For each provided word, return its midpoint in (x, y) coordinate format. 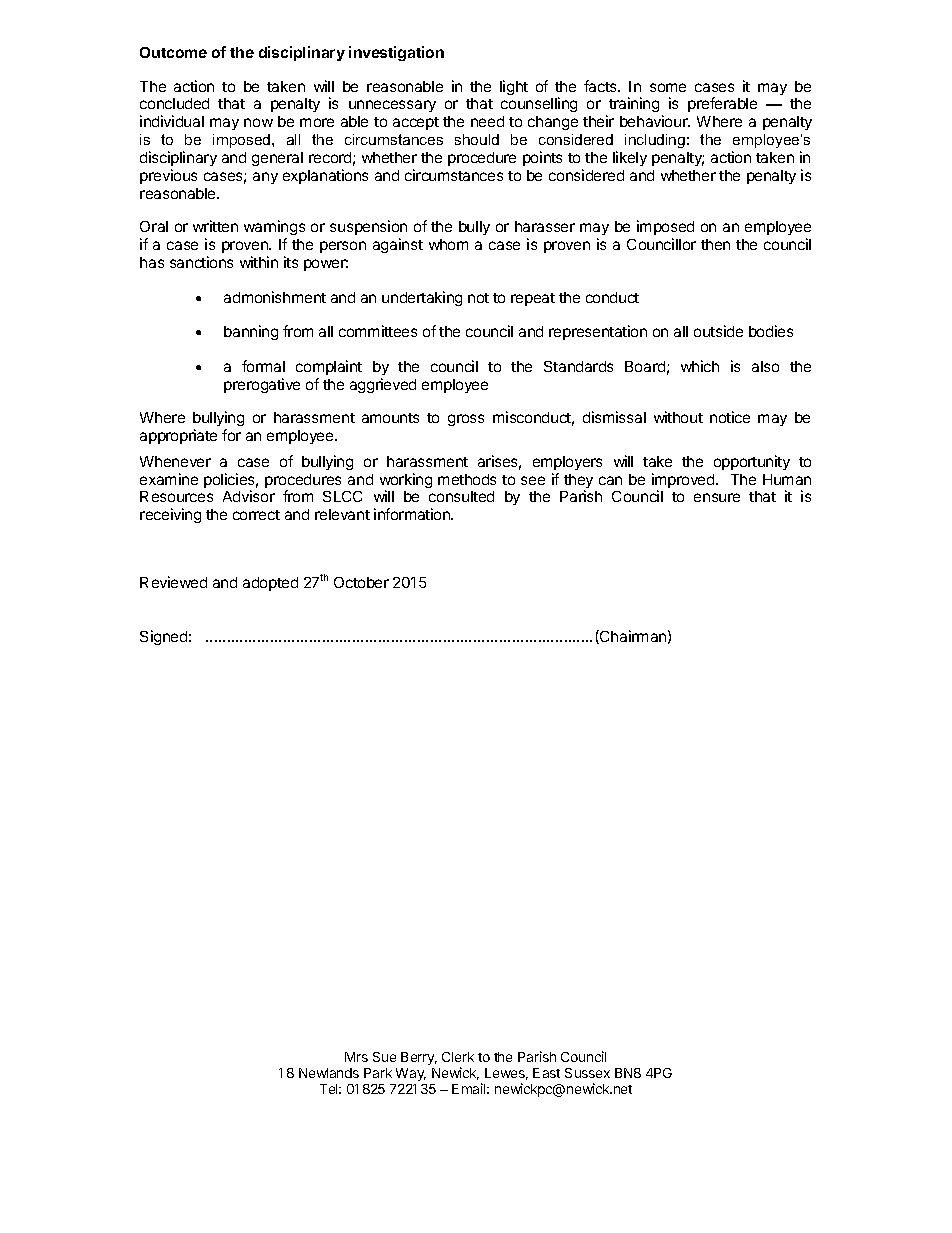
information (413, 514)
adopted (270, 584)
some (668, 87)
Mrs (356, 1057)
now (258, 122)
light (514, 87)
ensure (717, 497)
